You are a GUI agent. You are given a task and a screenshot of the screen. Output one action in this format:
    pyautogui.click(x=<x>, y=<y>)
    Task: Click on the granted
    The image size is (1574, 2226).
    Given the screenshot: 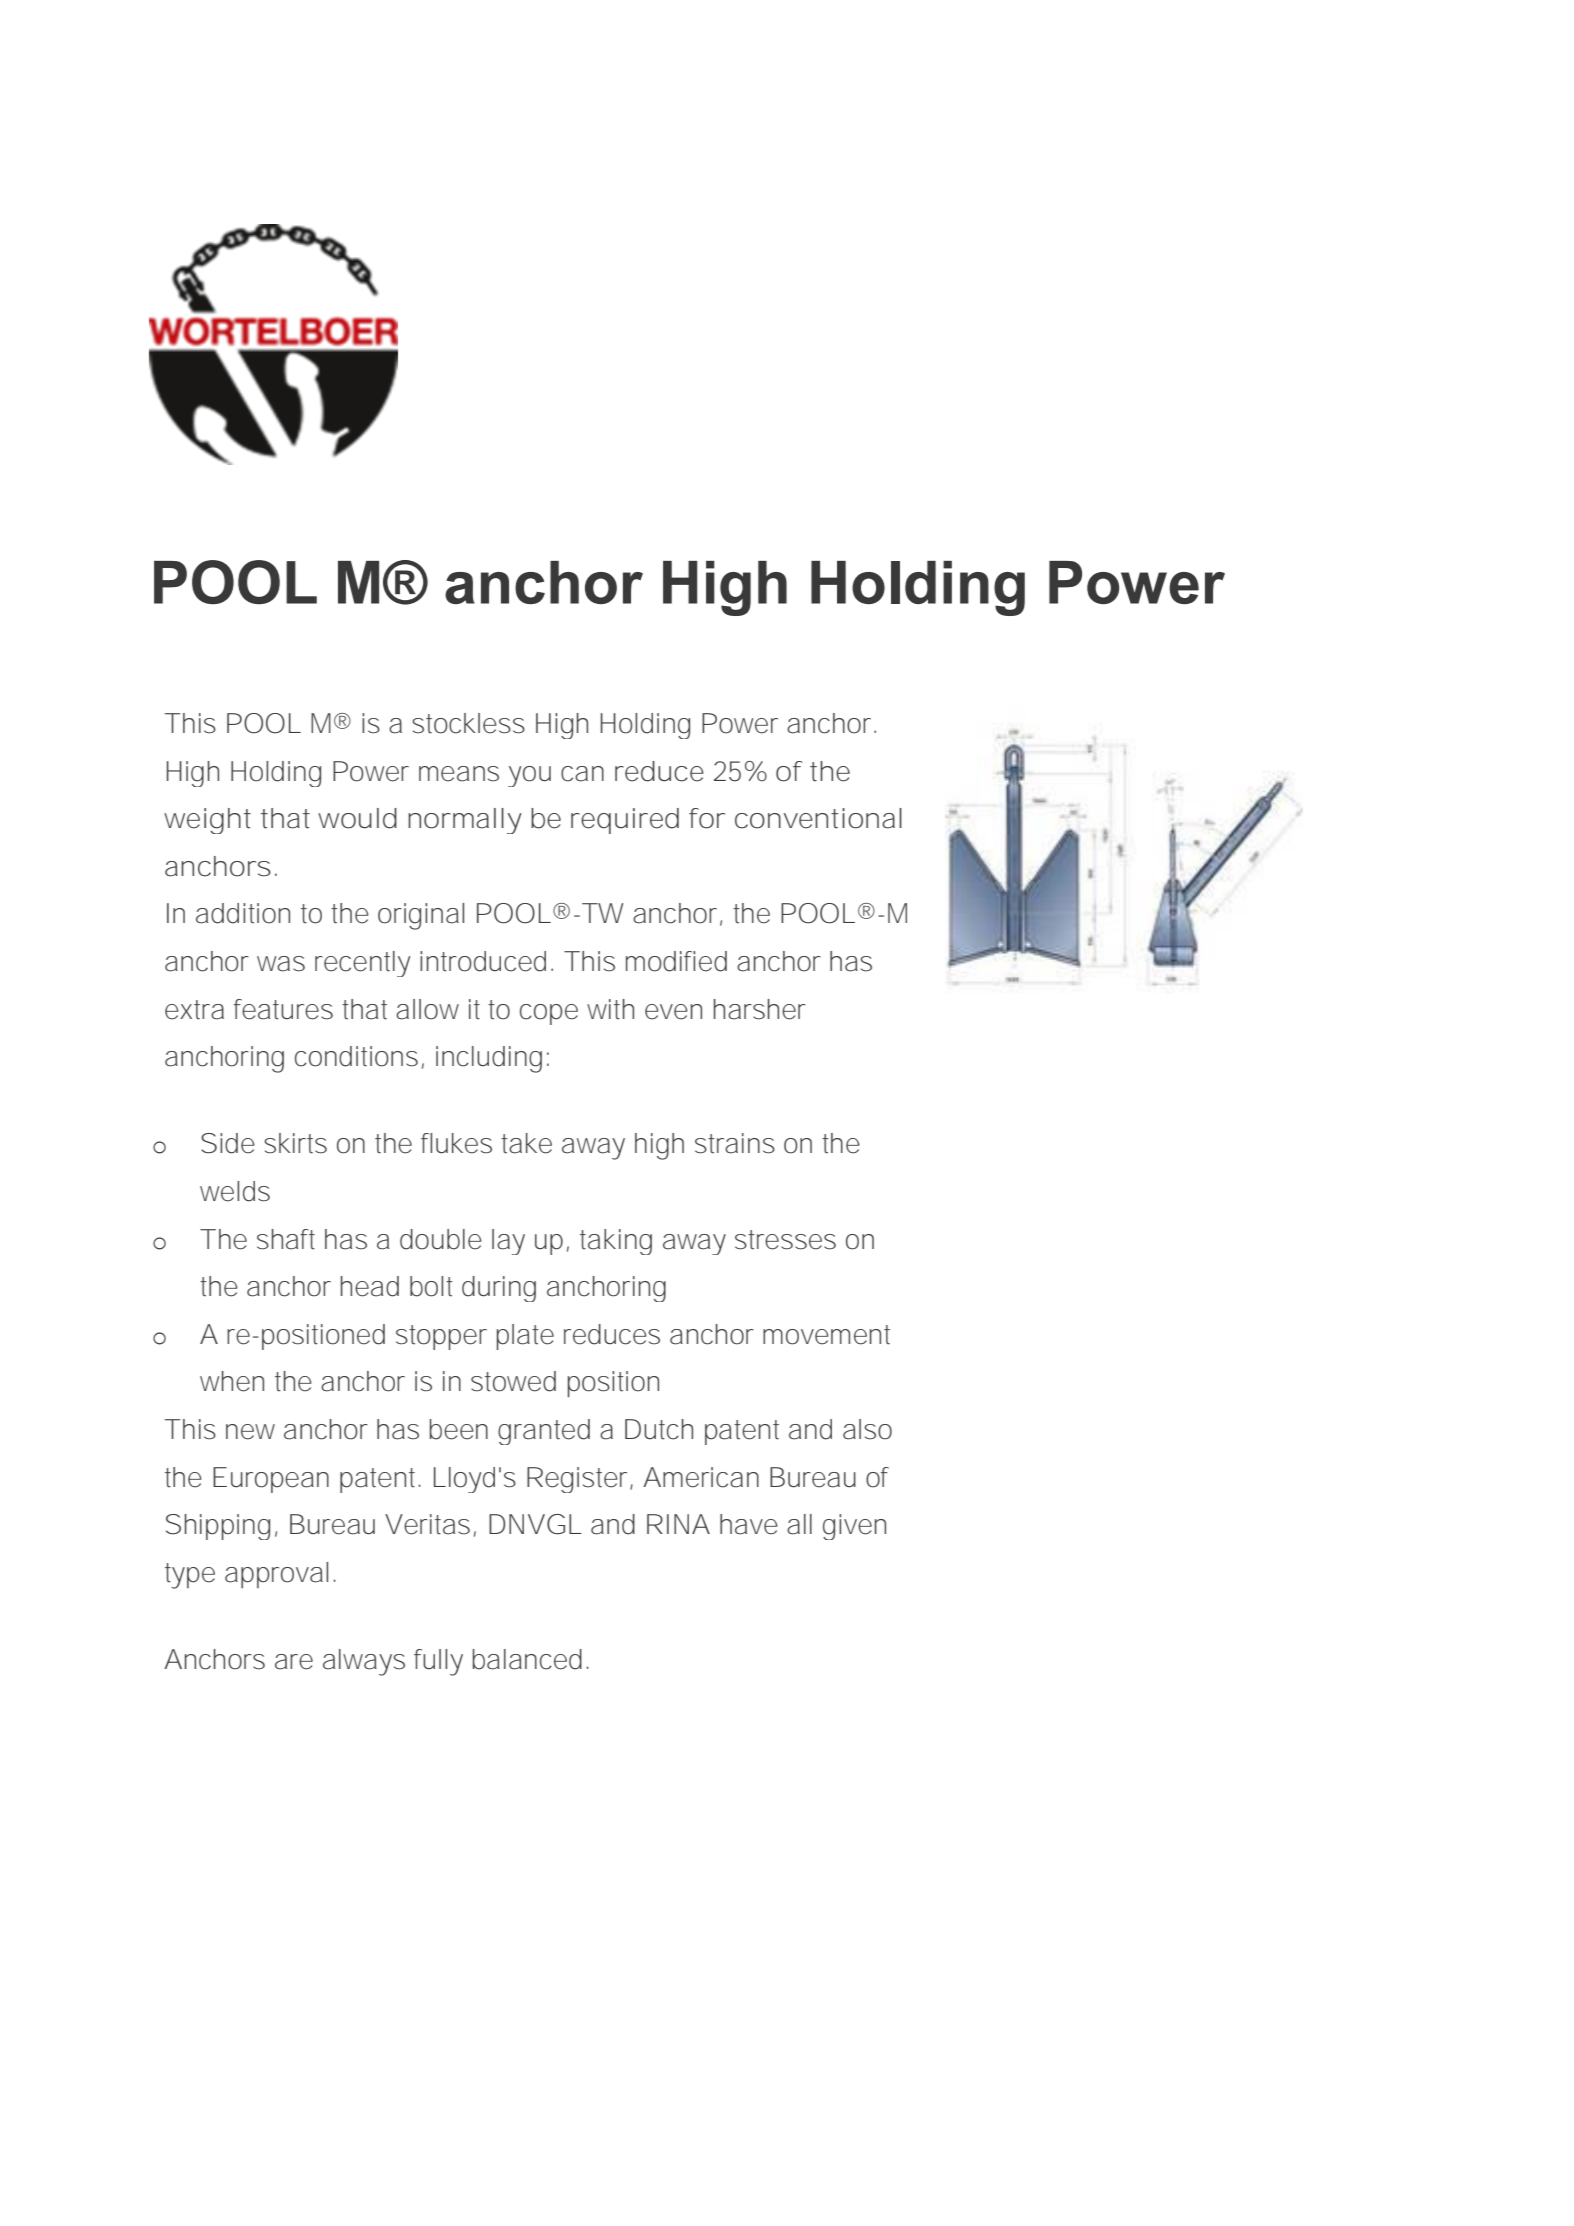 What is the action you would take?
    pyautogui.click(x=544, y=1432)
